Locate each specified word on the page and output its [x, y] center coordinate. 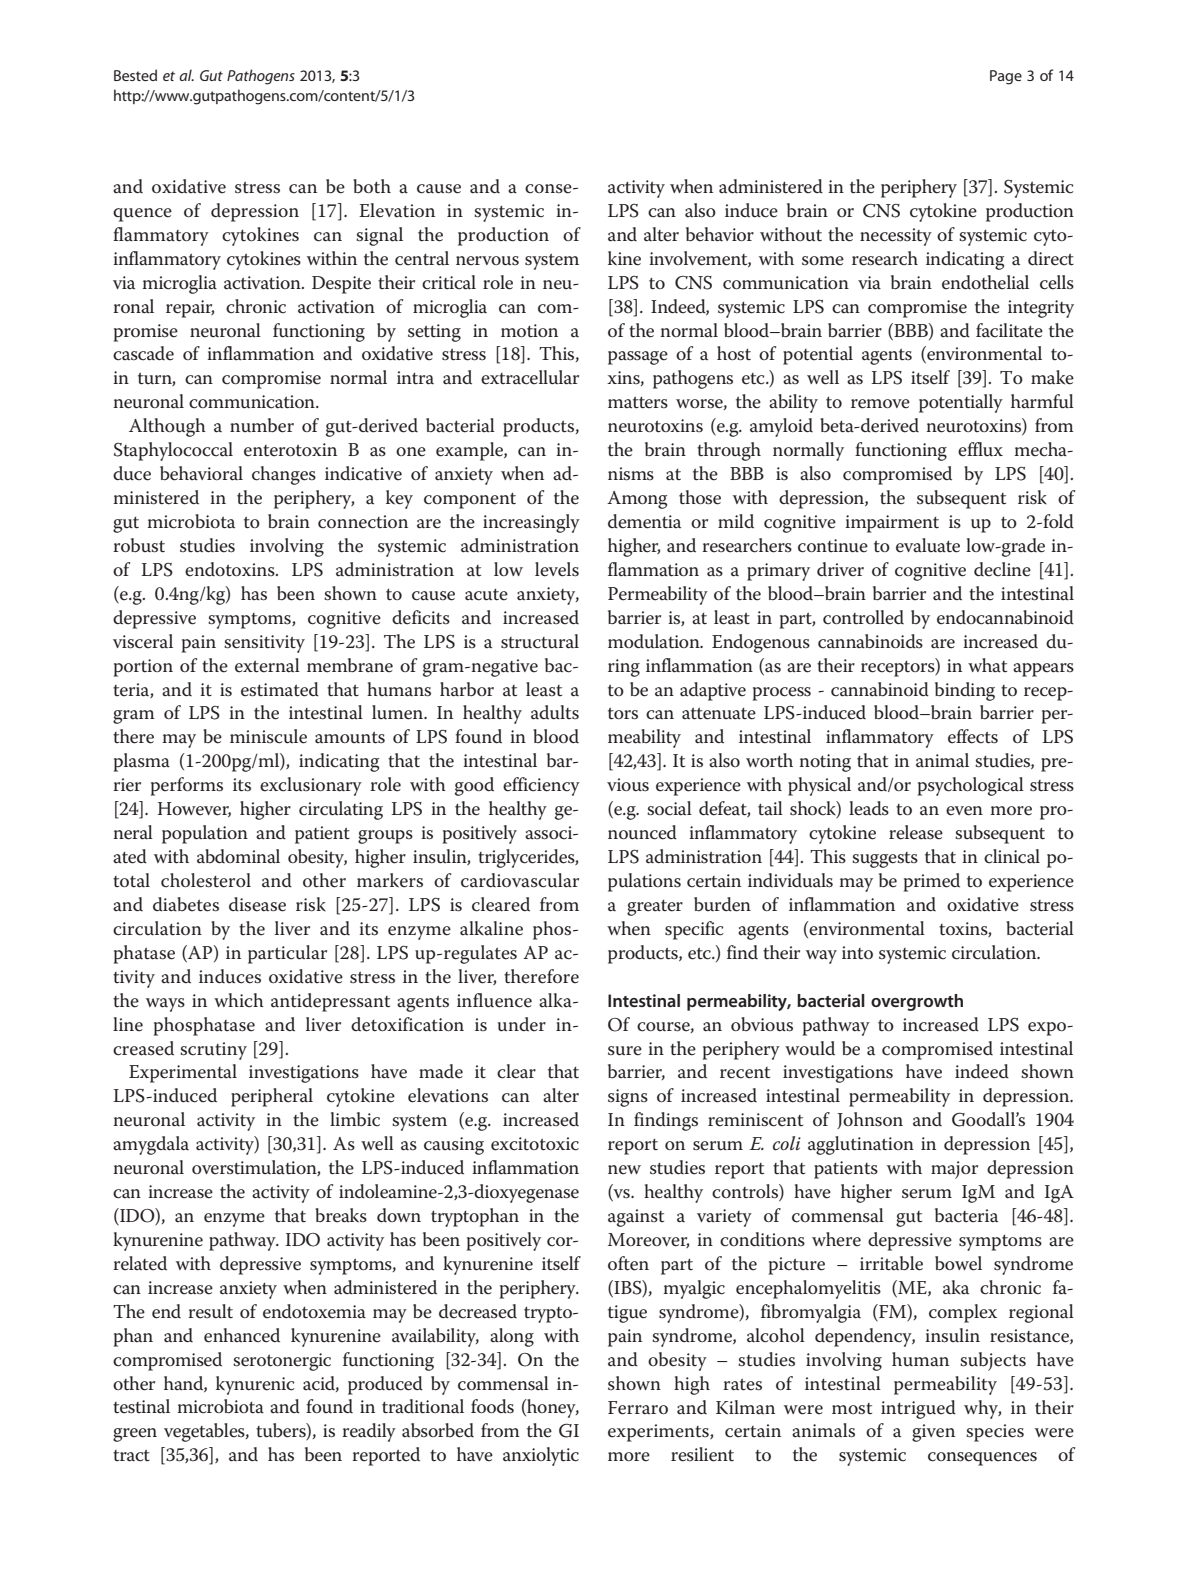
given [933, 1433]
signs [628, 1098]
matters [638, 403]
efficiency [541, 786]
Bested [135, 75]
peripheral [272, 1097]
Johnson [870, 1120]
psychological [971, 786]
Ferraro [638, 1408]
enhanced [242, 1335]
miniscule [268, 736]
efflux [980, 449]
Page [1006, 77]
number [262, 425]
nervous [487, 261]
